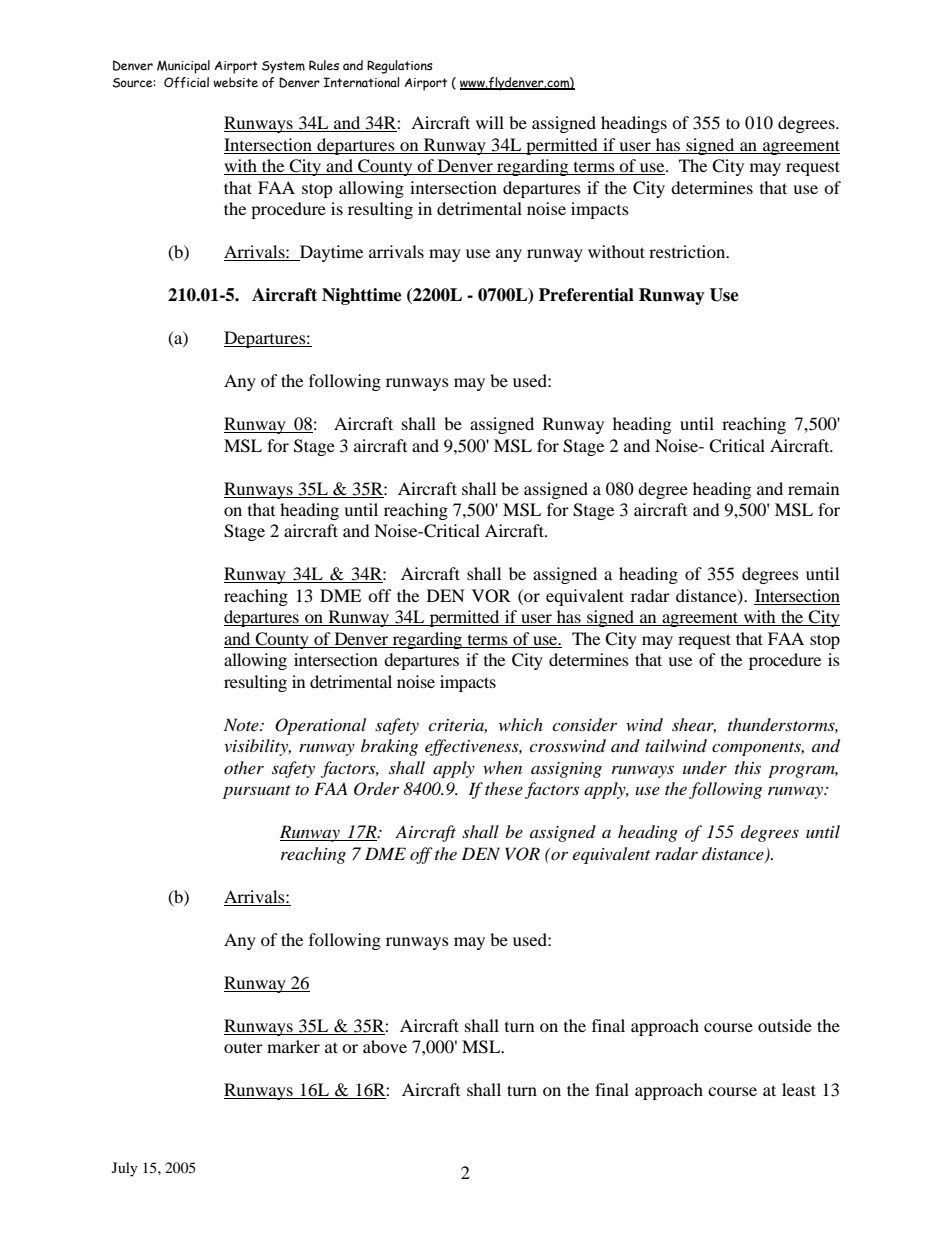  What do you see at coordinates (125, 1169) in the screenshot?
I see `July` at bounding box center [125, 1169].
